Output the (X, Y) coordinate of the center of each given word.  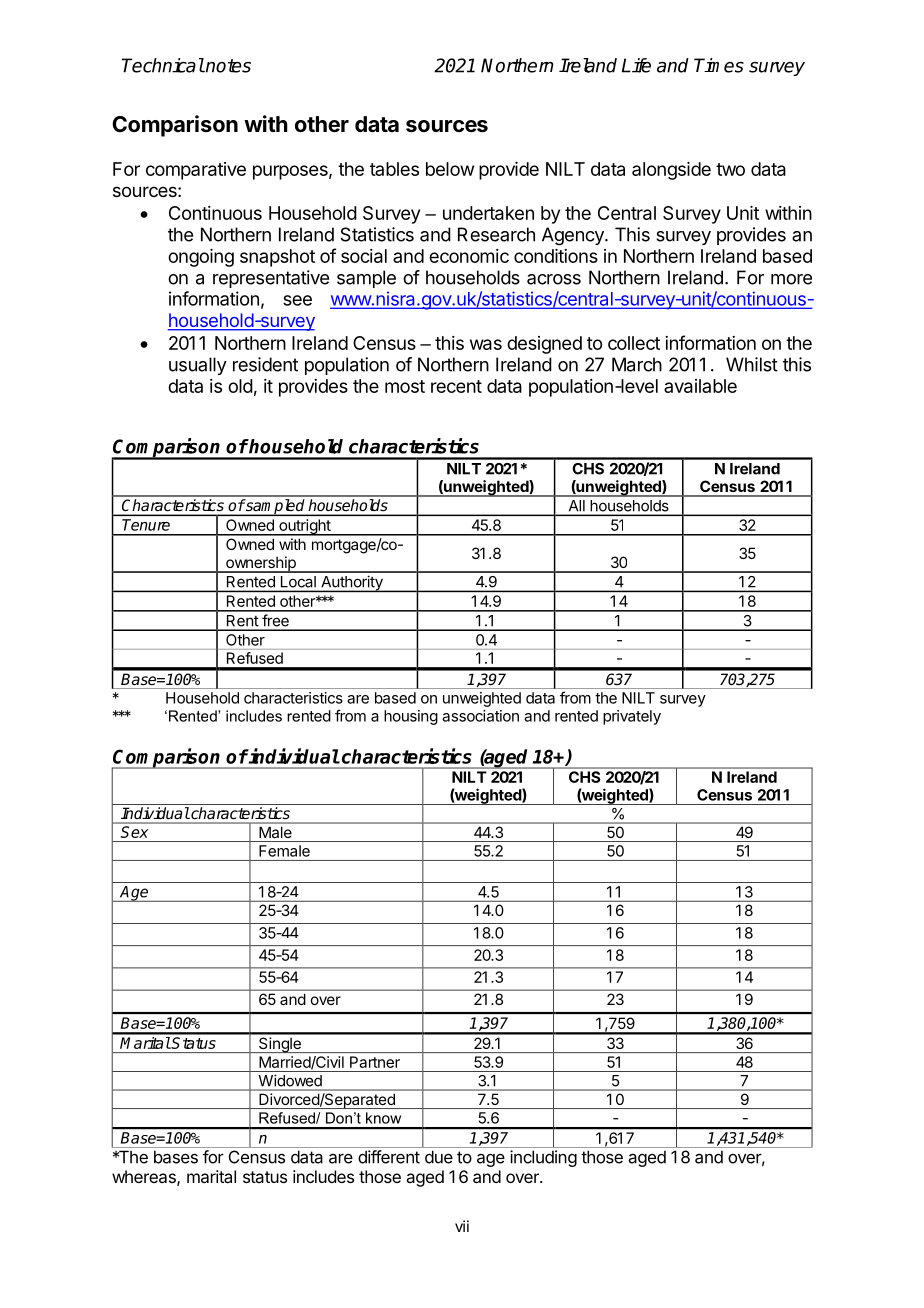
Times (719, 65)
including (543, 1158)
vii (462, 1226)
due (439, 1157)
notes (227, 66)
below (450, 169)
